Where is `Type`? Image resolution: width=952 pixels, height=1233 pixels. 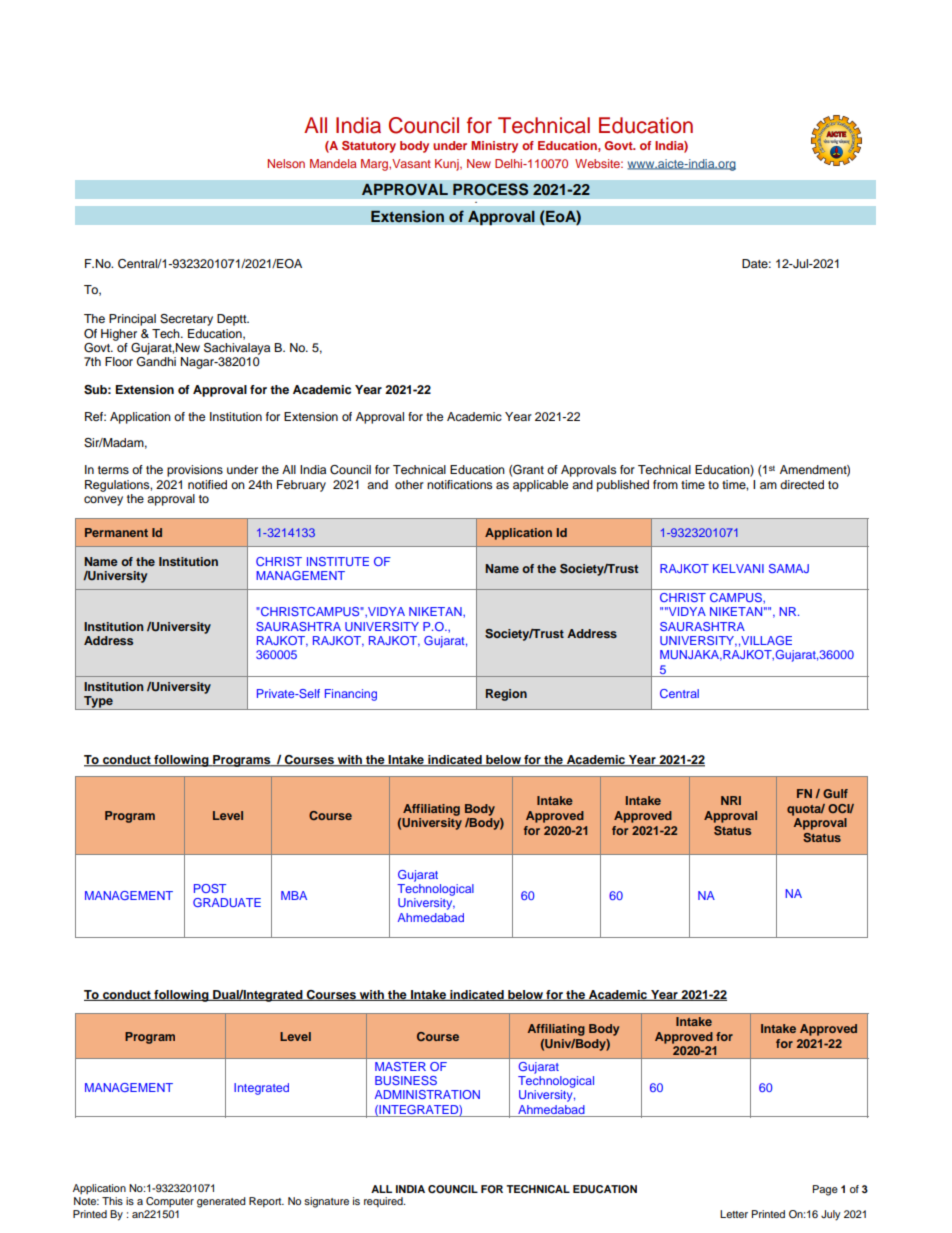 Type is located at coordinates (98, 703).
